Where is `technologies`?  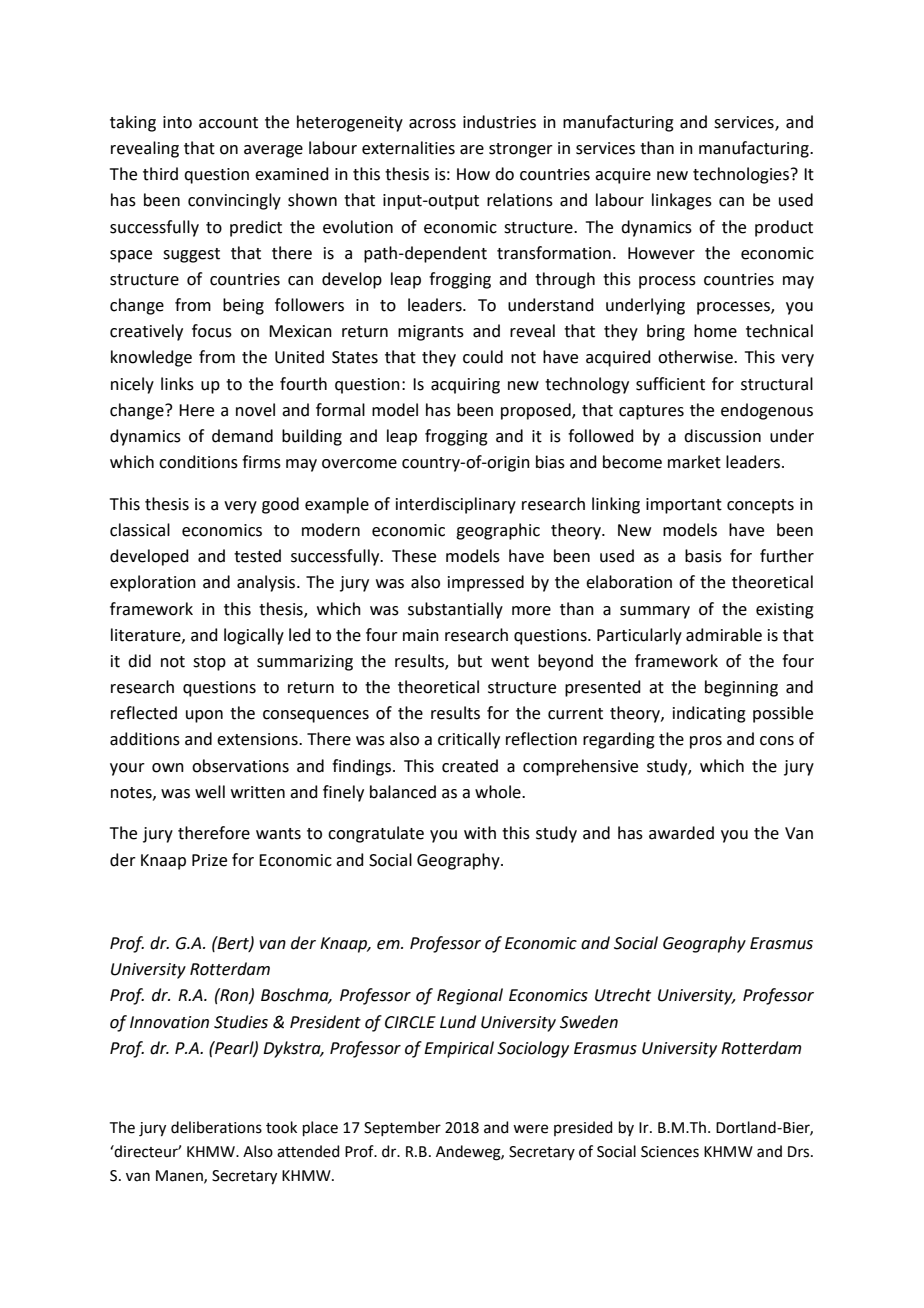 technologies is located at coordinates (742, 175).
